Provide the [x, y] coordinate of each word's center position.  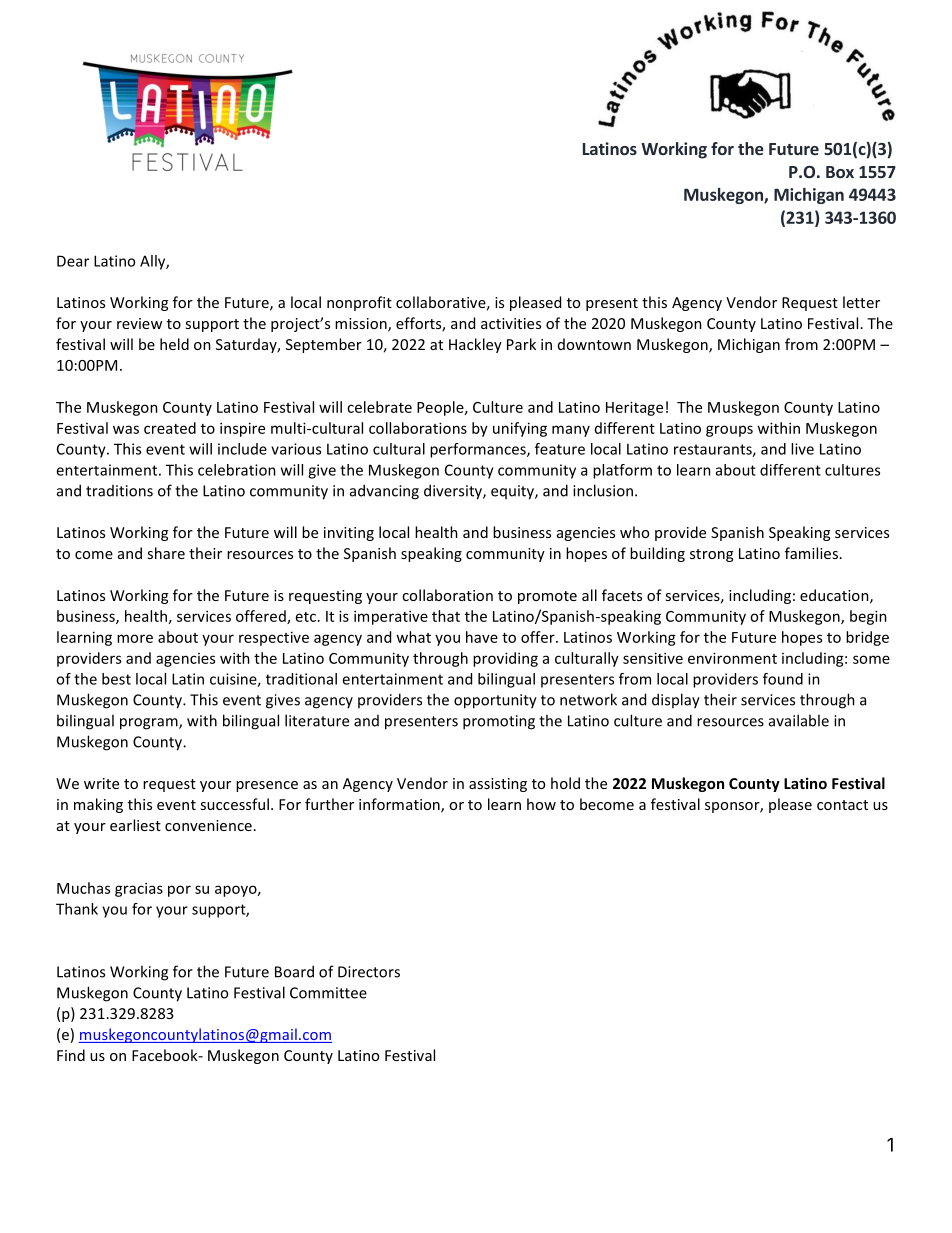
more [135, 638]
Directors [369, 972]
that [446, 616]
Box [840, 172]
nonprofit [359, 303]
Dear [73, 261]
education [835, 596]
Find [71, 1055]
